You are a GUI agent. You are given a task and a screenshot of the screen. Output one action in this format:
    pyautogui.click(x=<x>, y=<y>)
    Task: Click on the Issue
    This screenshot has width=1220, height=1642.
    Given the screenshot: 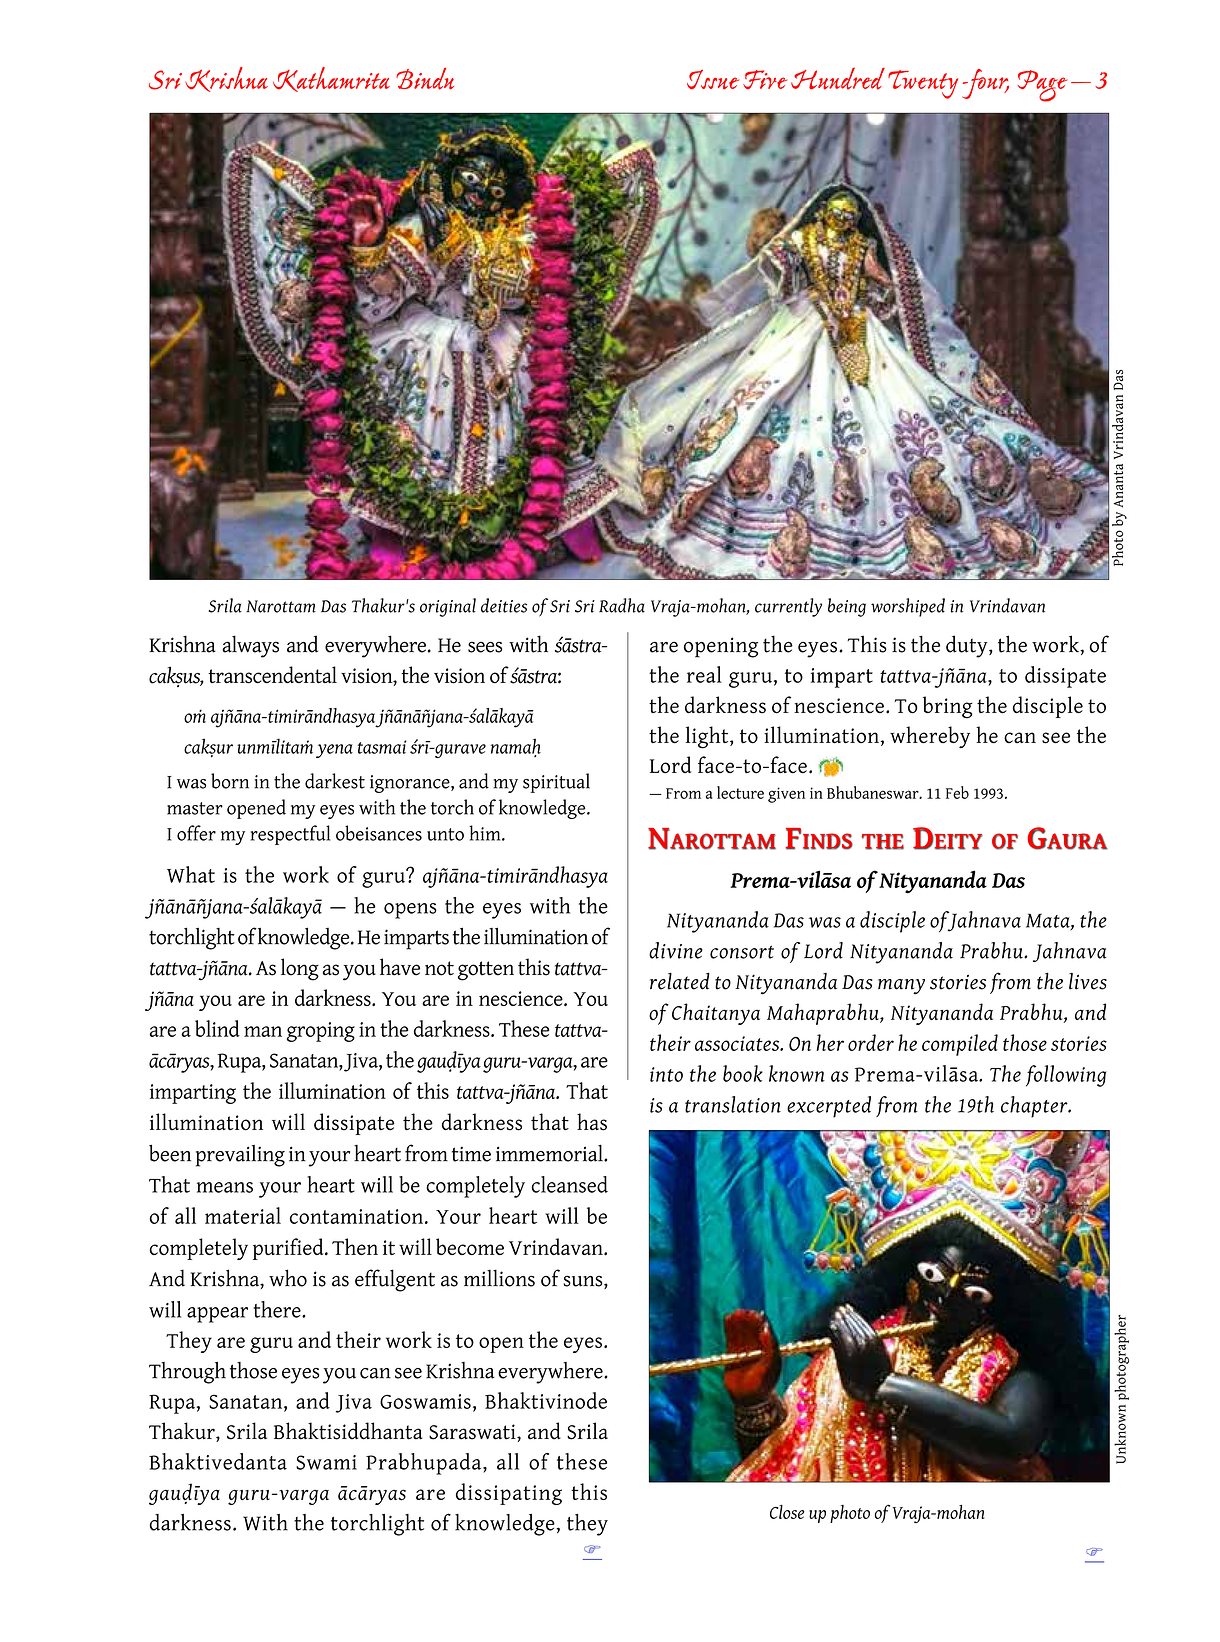 What is the action you would take?
    pyautogui.click(x=713, y=80)
